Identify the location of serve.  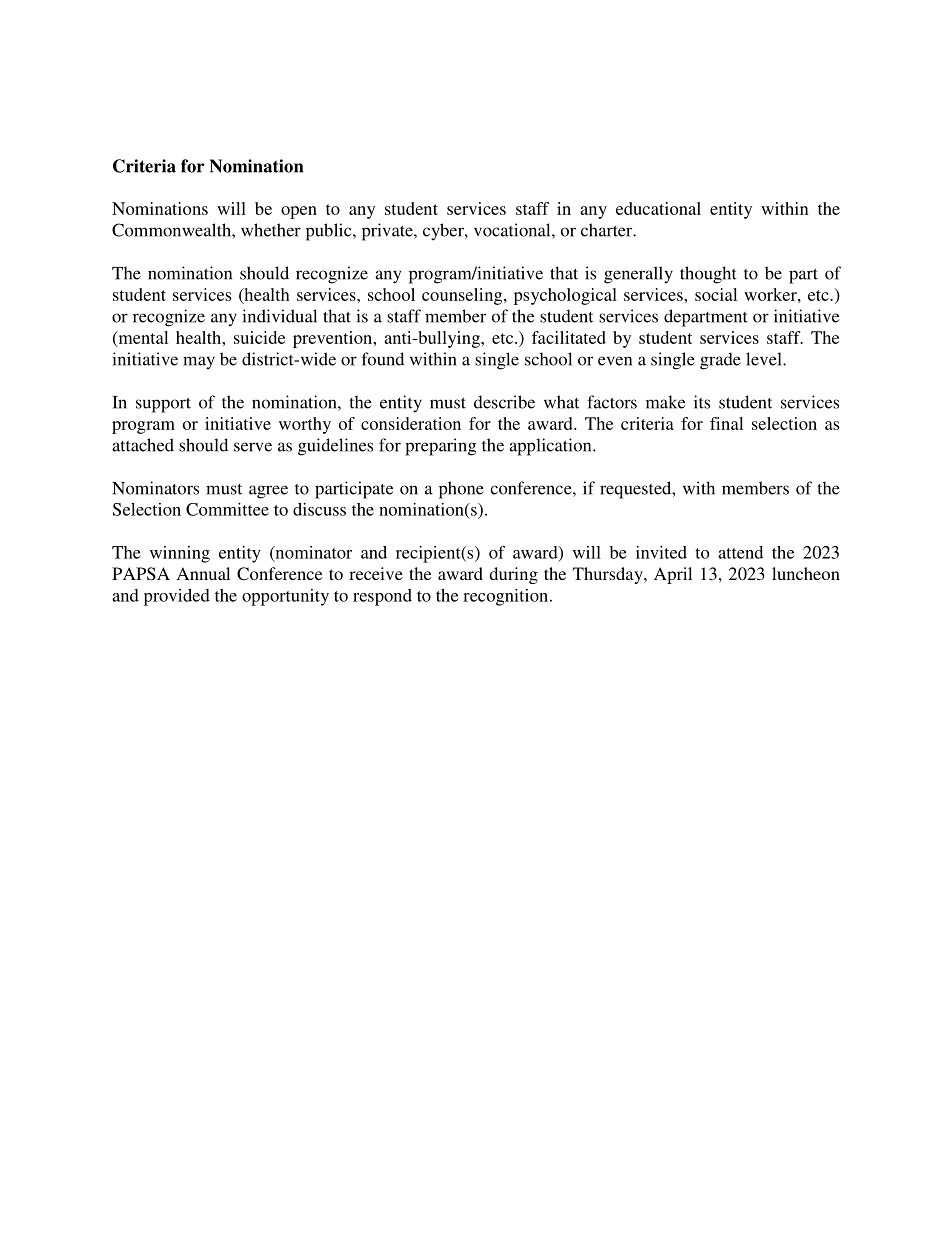
(253, 447).
